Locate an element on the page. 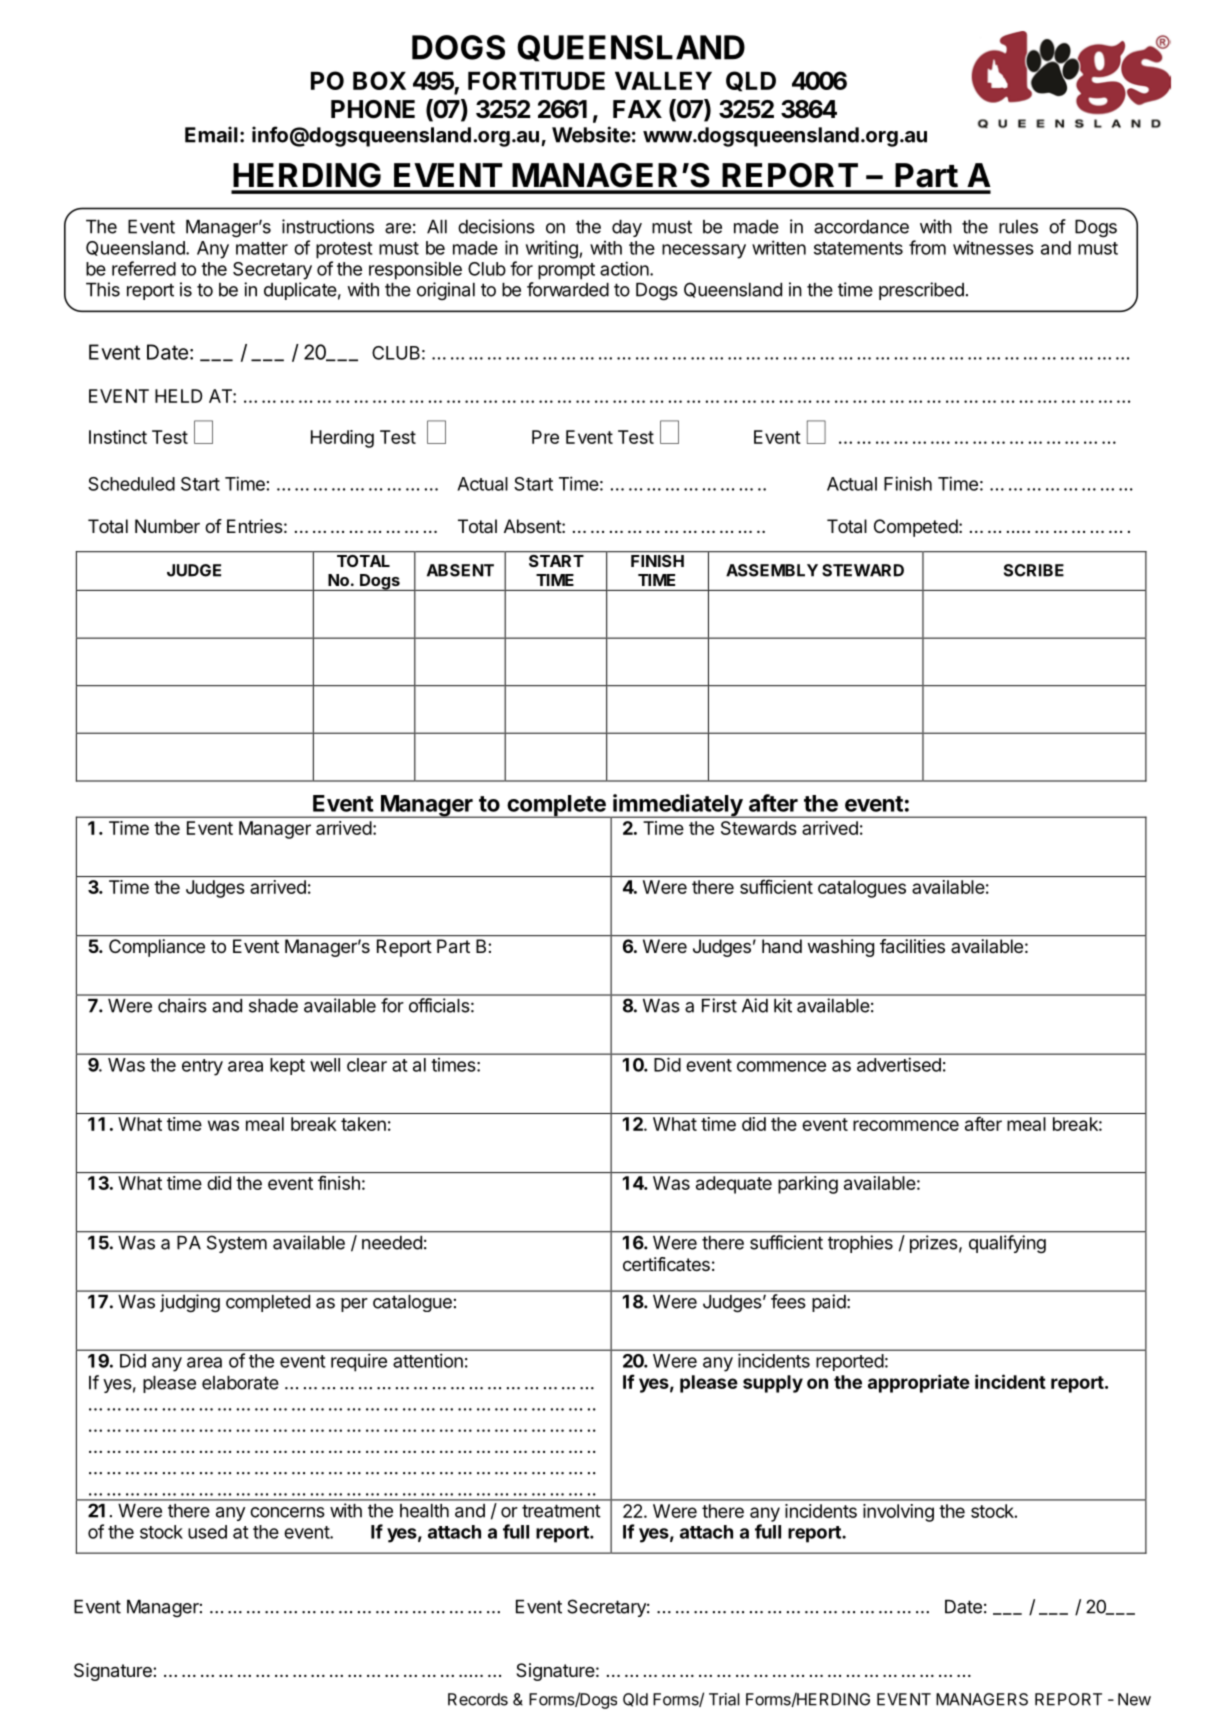  New is located at coordinates (1134, 1699).
